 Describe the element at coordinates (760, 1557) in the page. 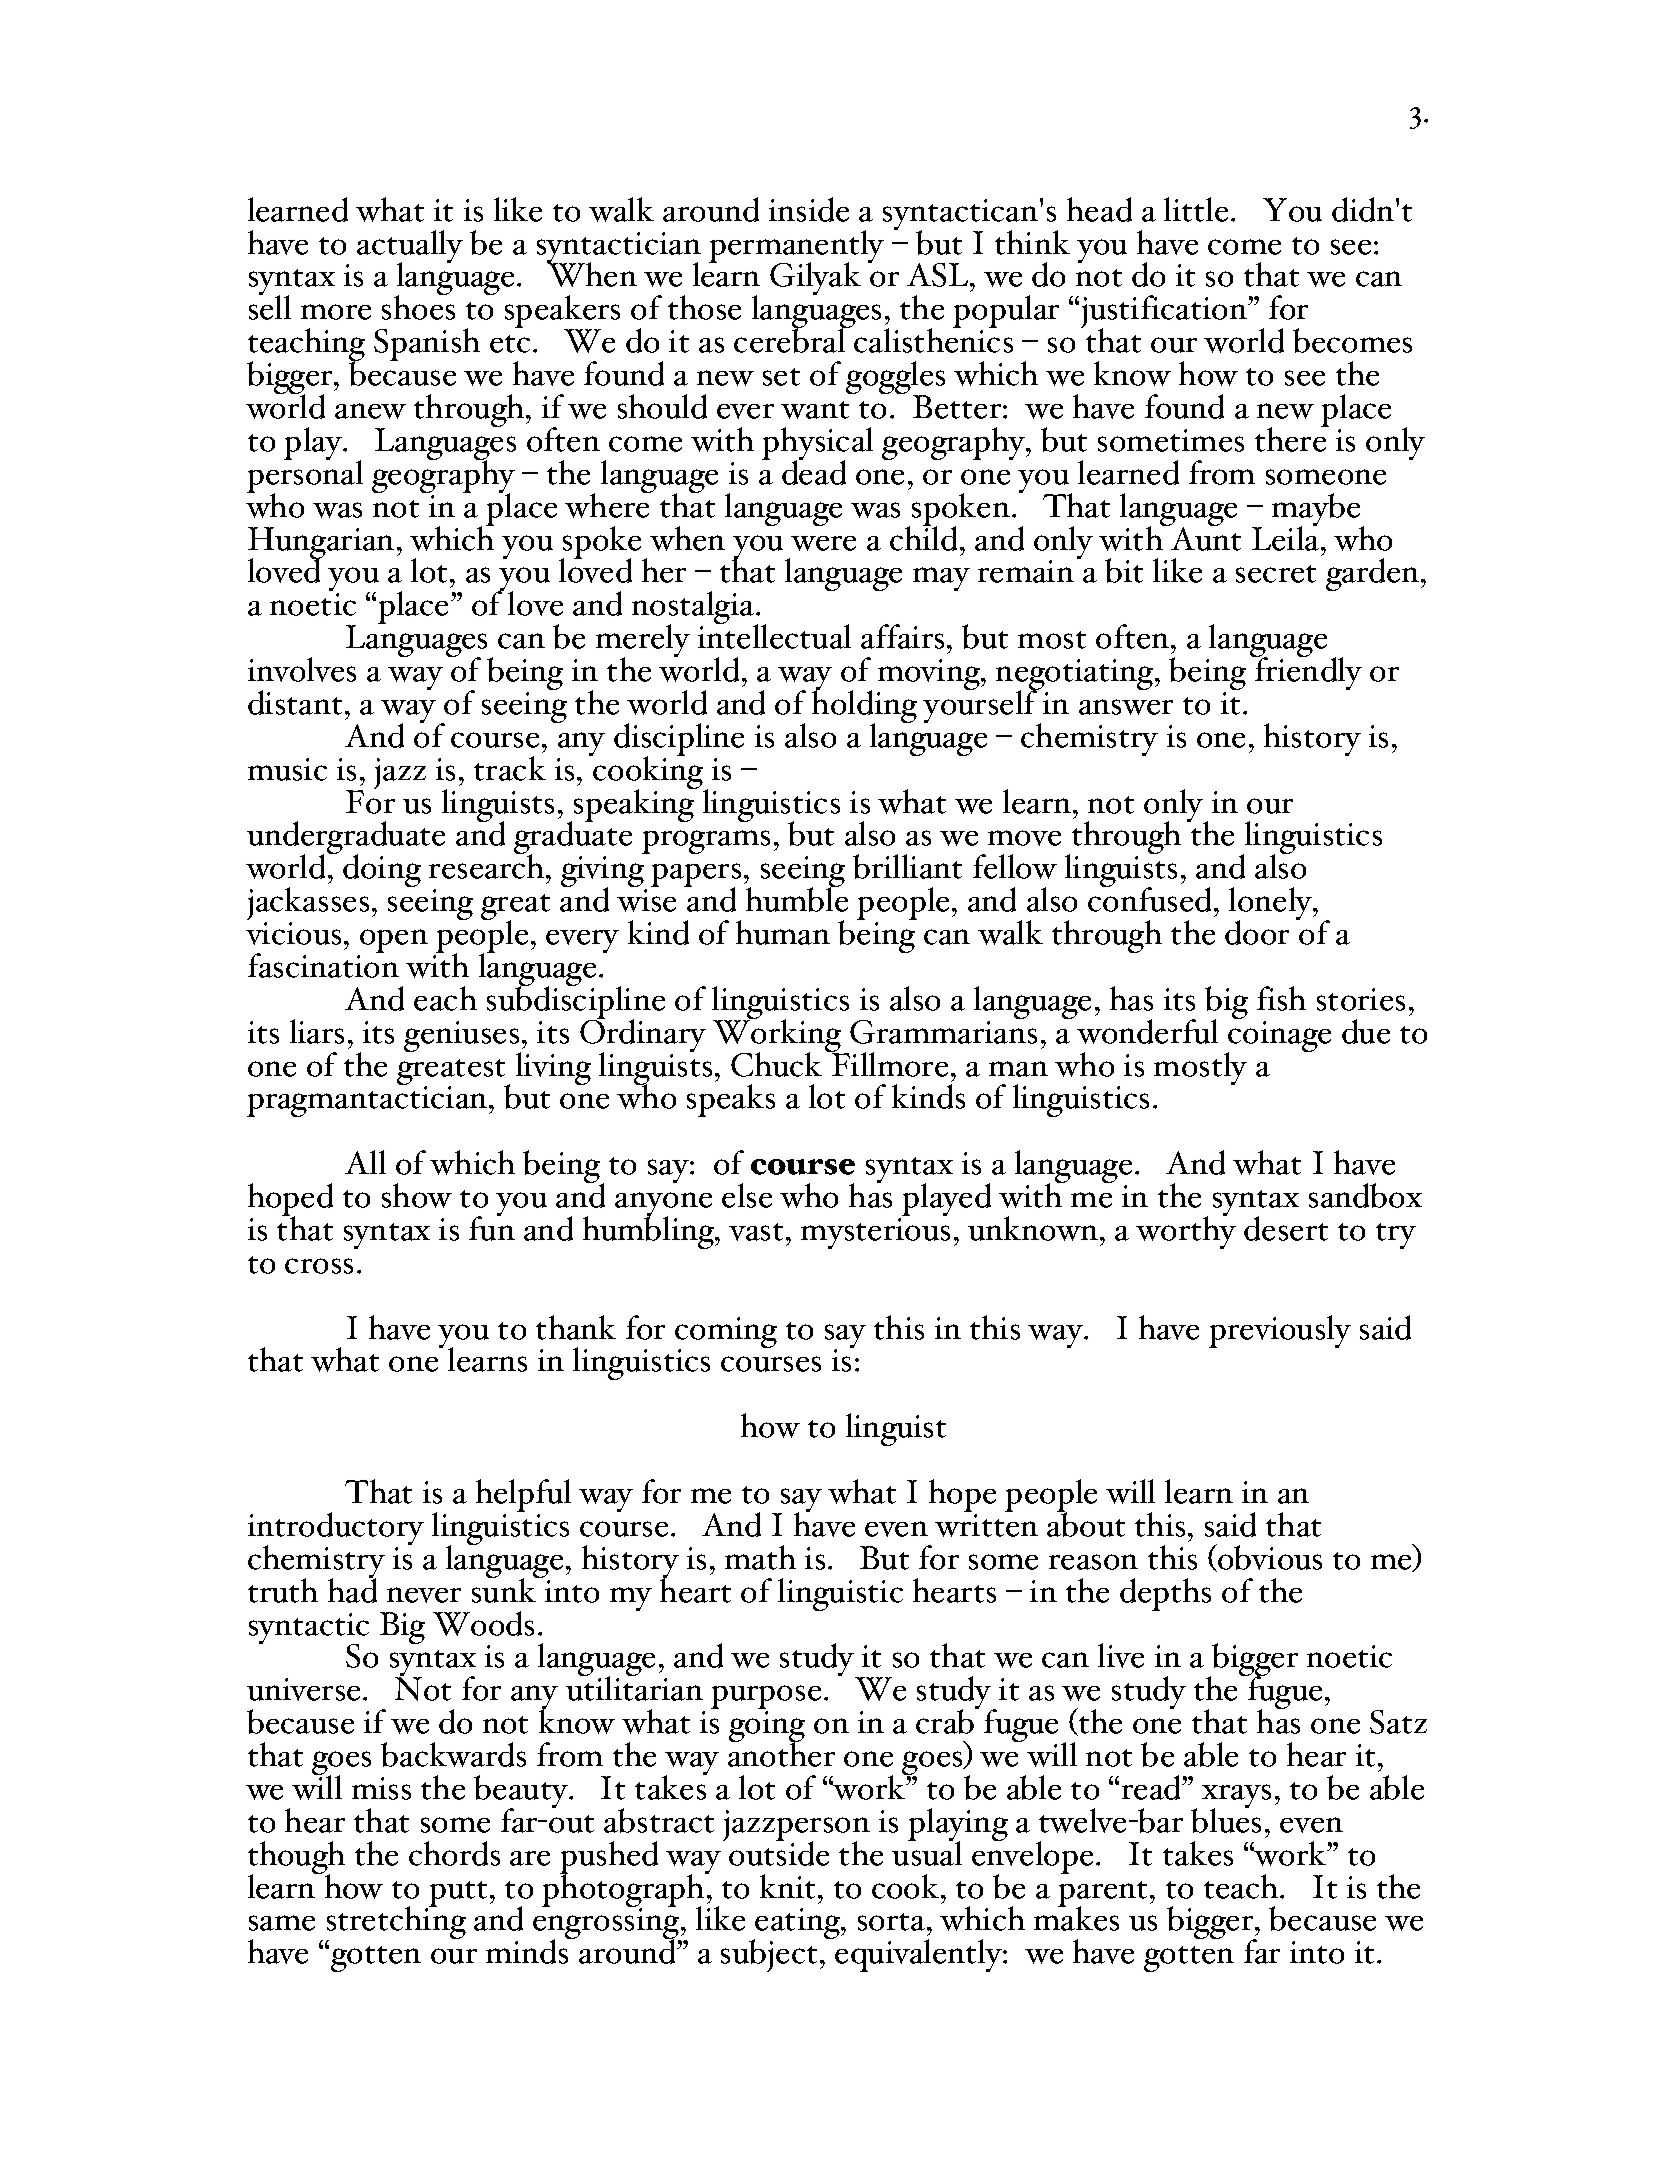

I see `math` at that location.
